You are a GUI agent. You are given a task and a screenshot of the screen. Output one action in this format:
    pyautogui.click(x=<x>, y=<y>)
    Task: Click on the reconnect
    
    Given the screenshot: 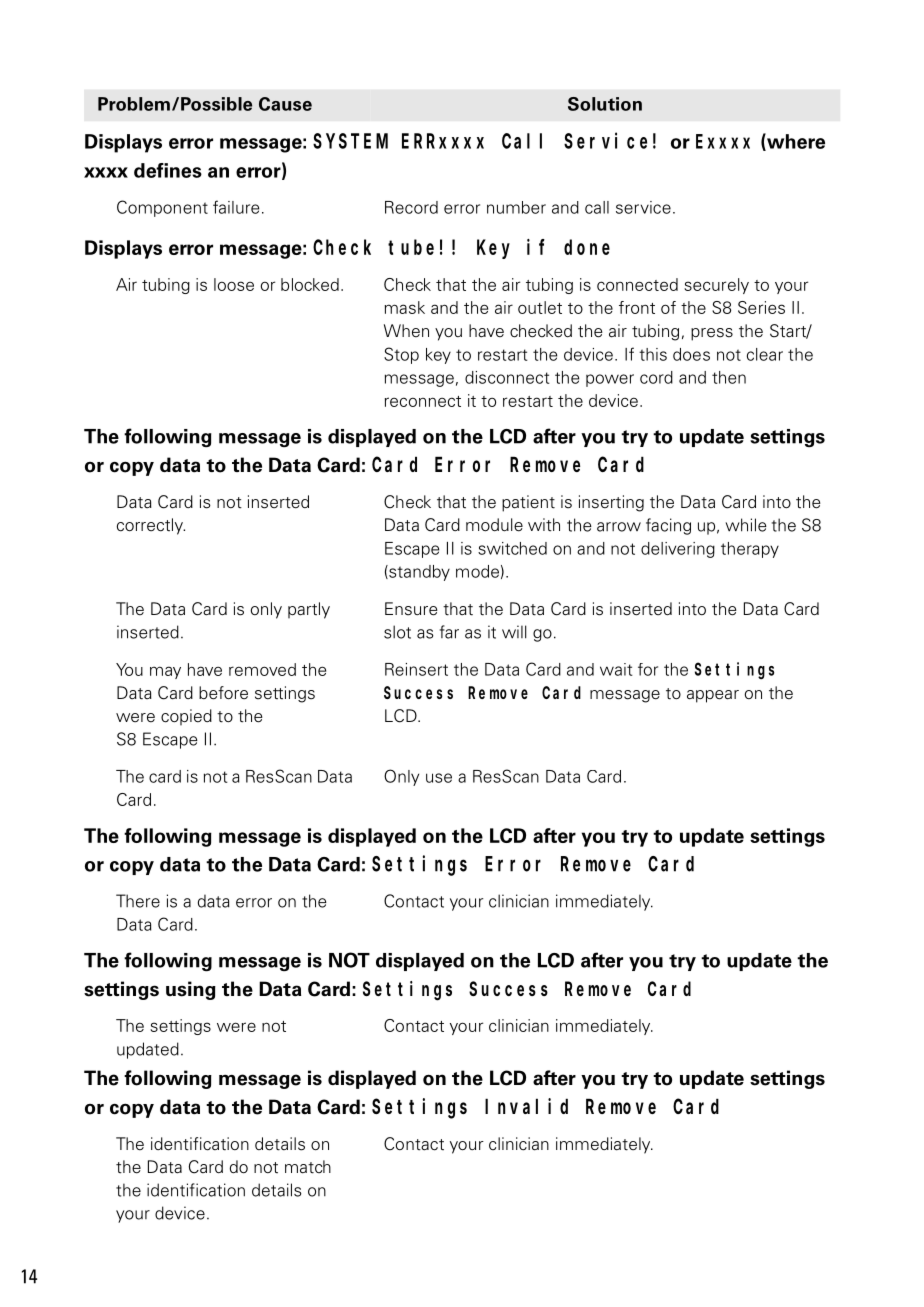 What is the action you would take?
    pyautogui.click(x=423, y=401)
